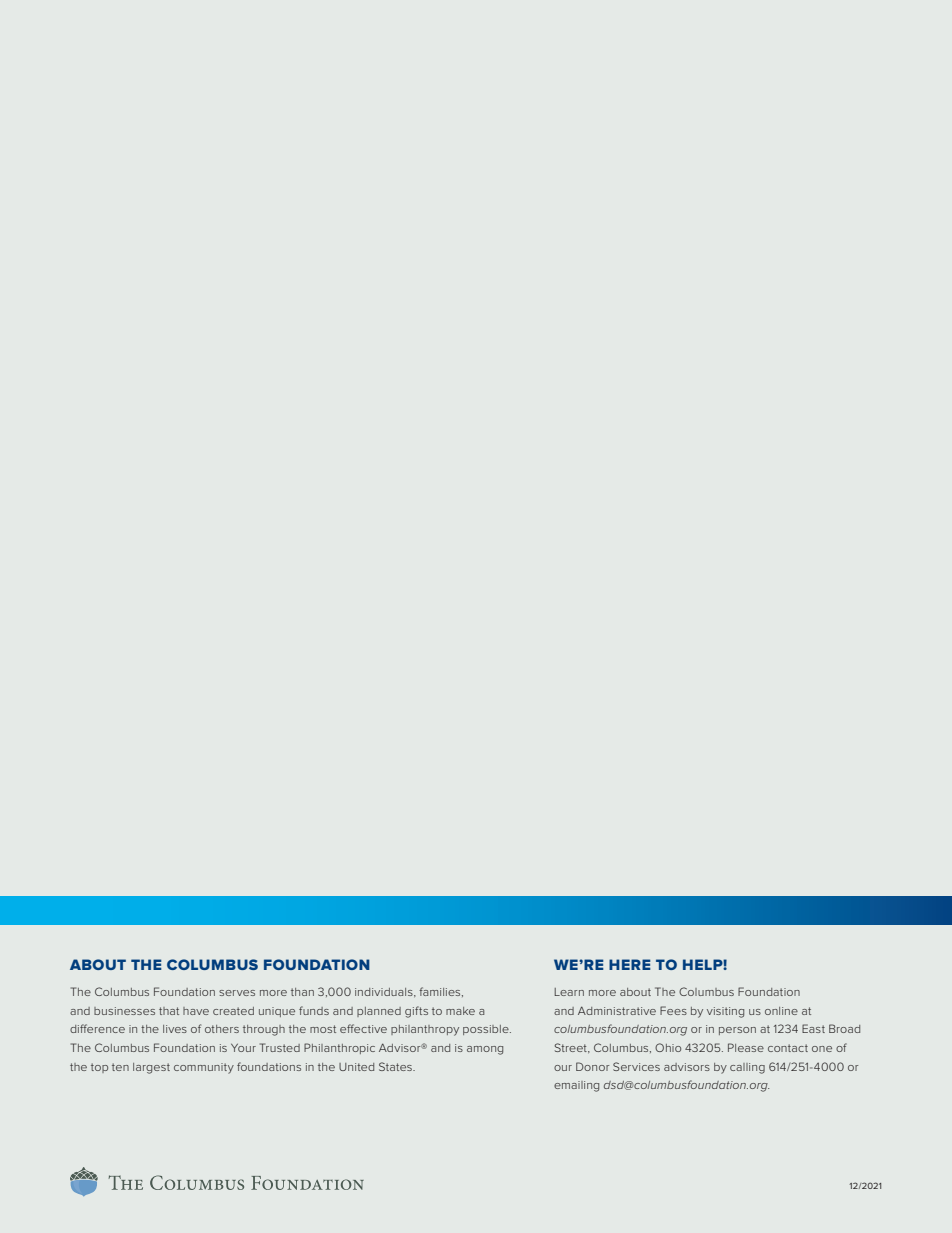 The width and height of the screenshot is (952, 1233). Describe the element at coordinates (569, 992) in the screenshot. I see `Learn` at that location.
